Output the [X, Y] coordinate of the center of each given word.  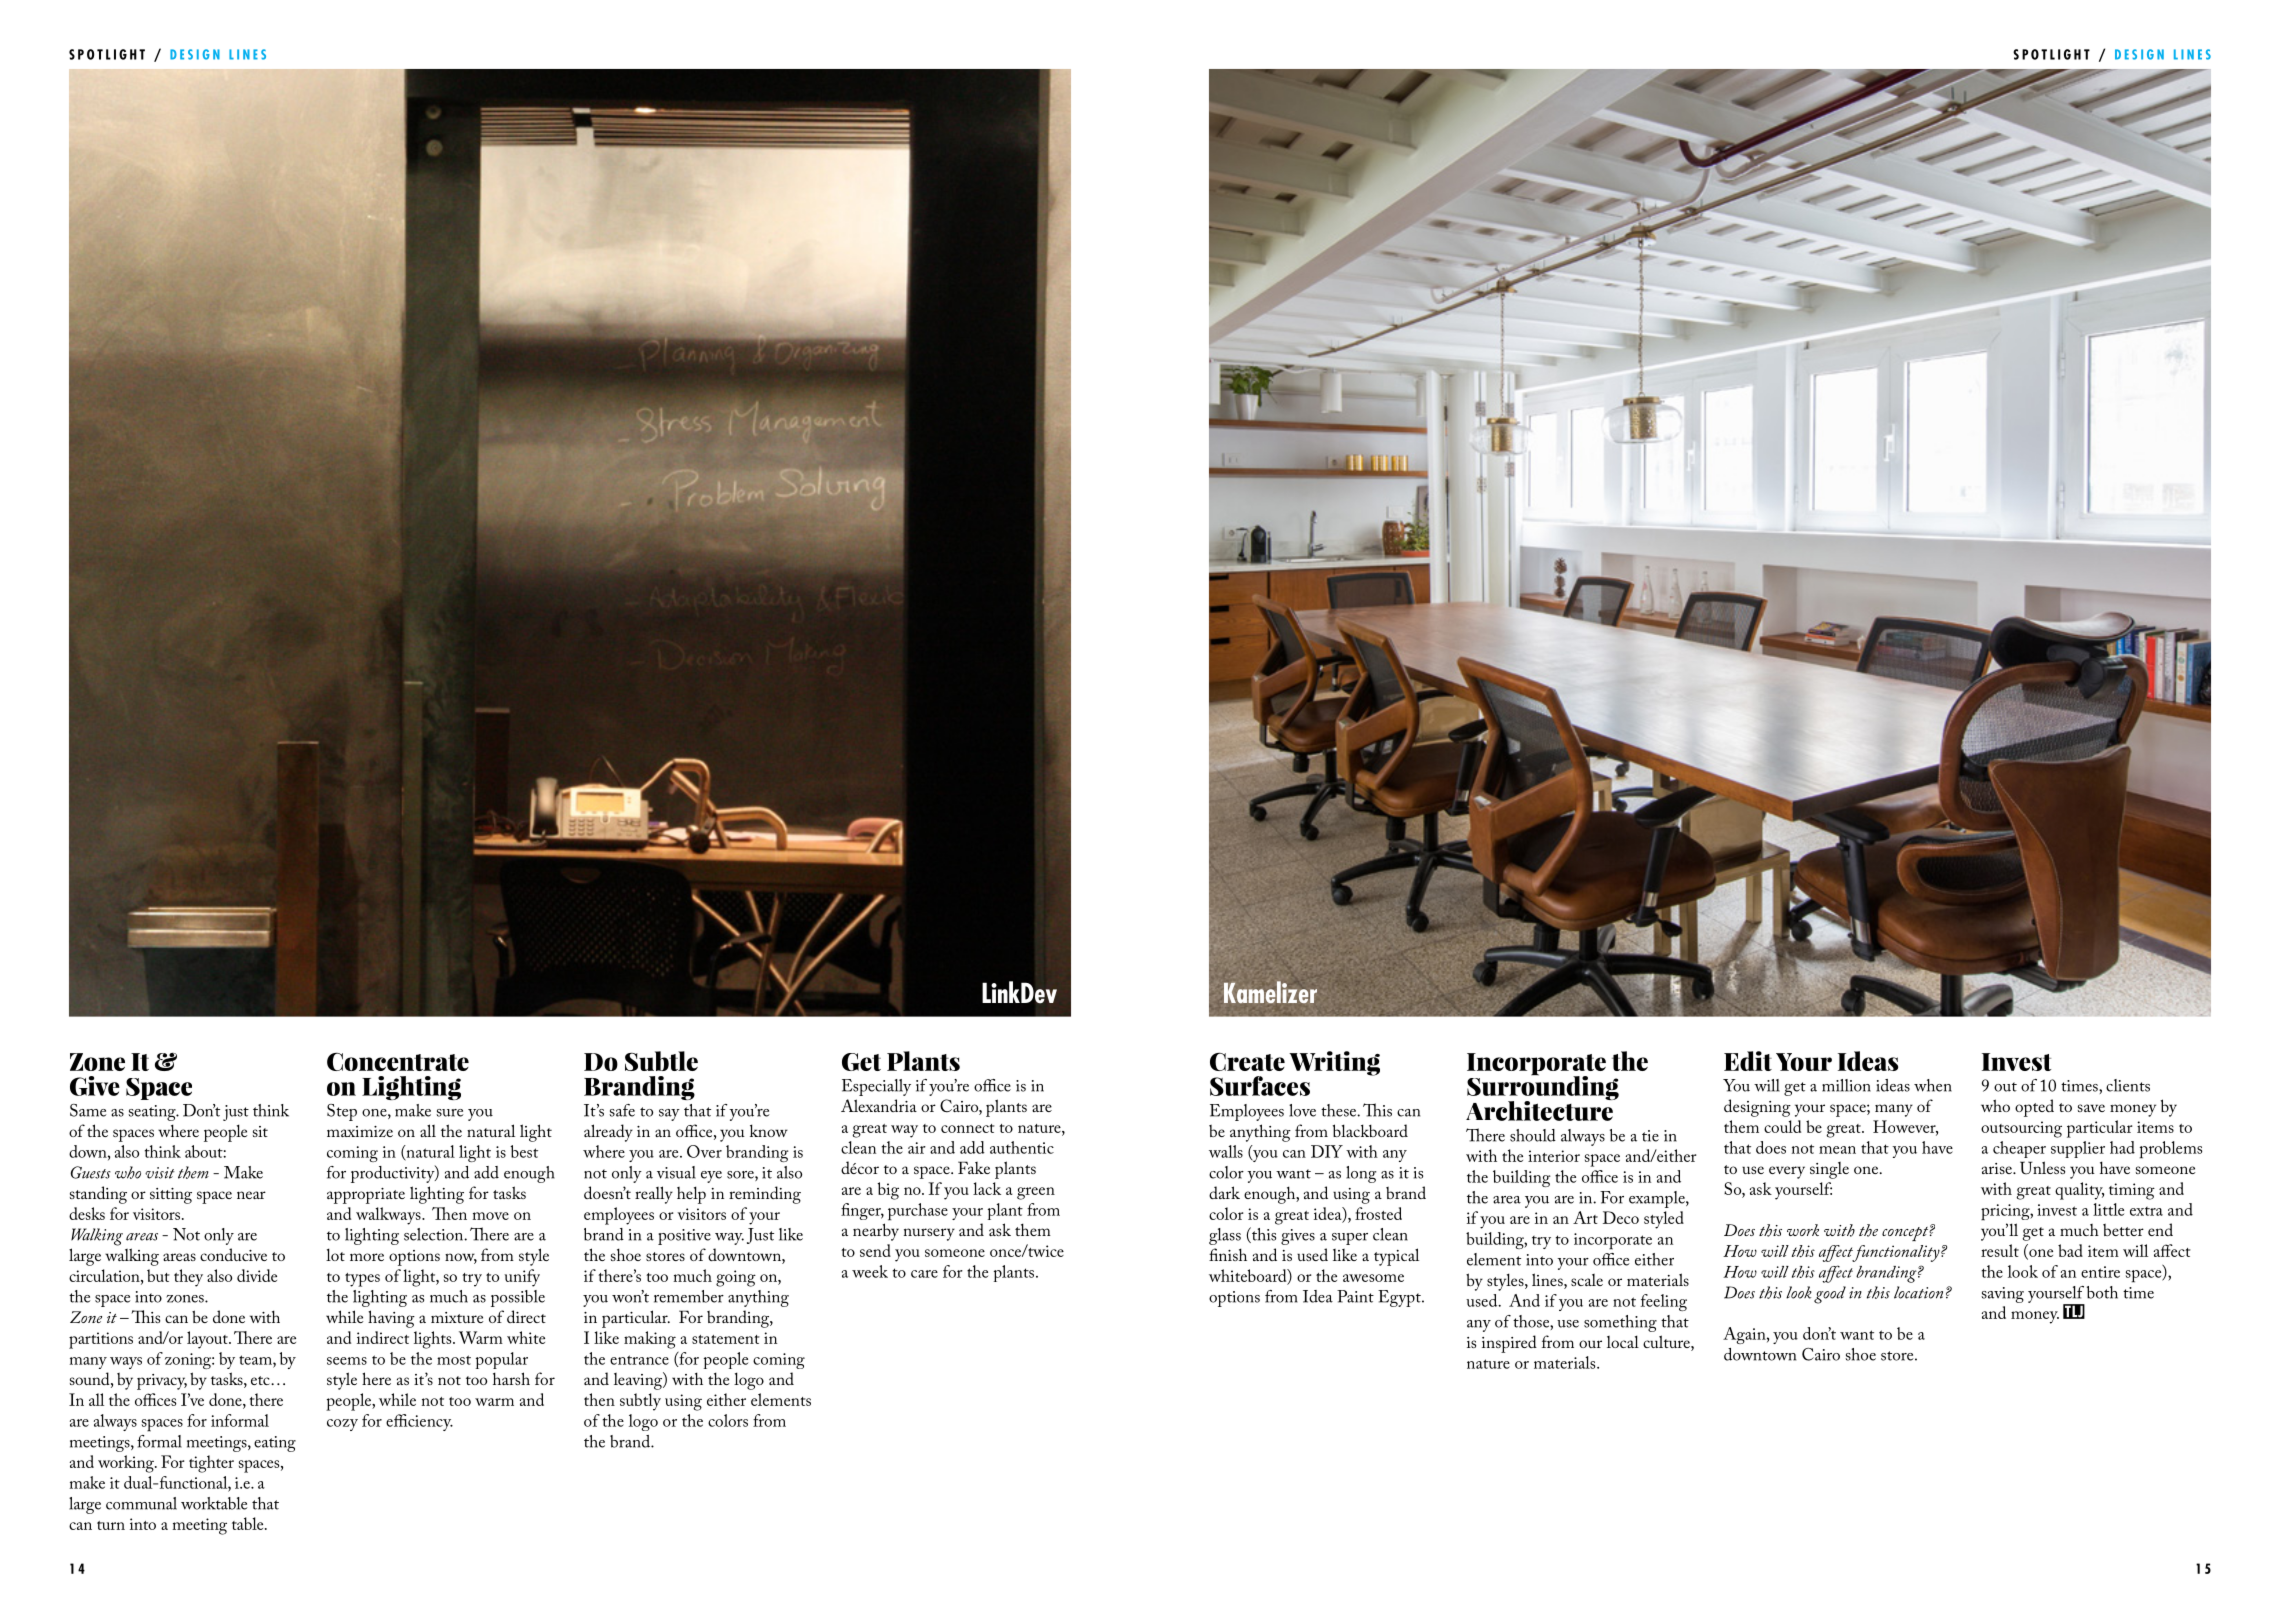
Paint [1355, 1296]
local [1623, 1341]
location [1918, 1292]
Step [342, 1112]
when [1933, 1085]
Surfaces [1260, 1086]
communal [141, 1503]
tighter [211, 1464]
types [362, 1280]
